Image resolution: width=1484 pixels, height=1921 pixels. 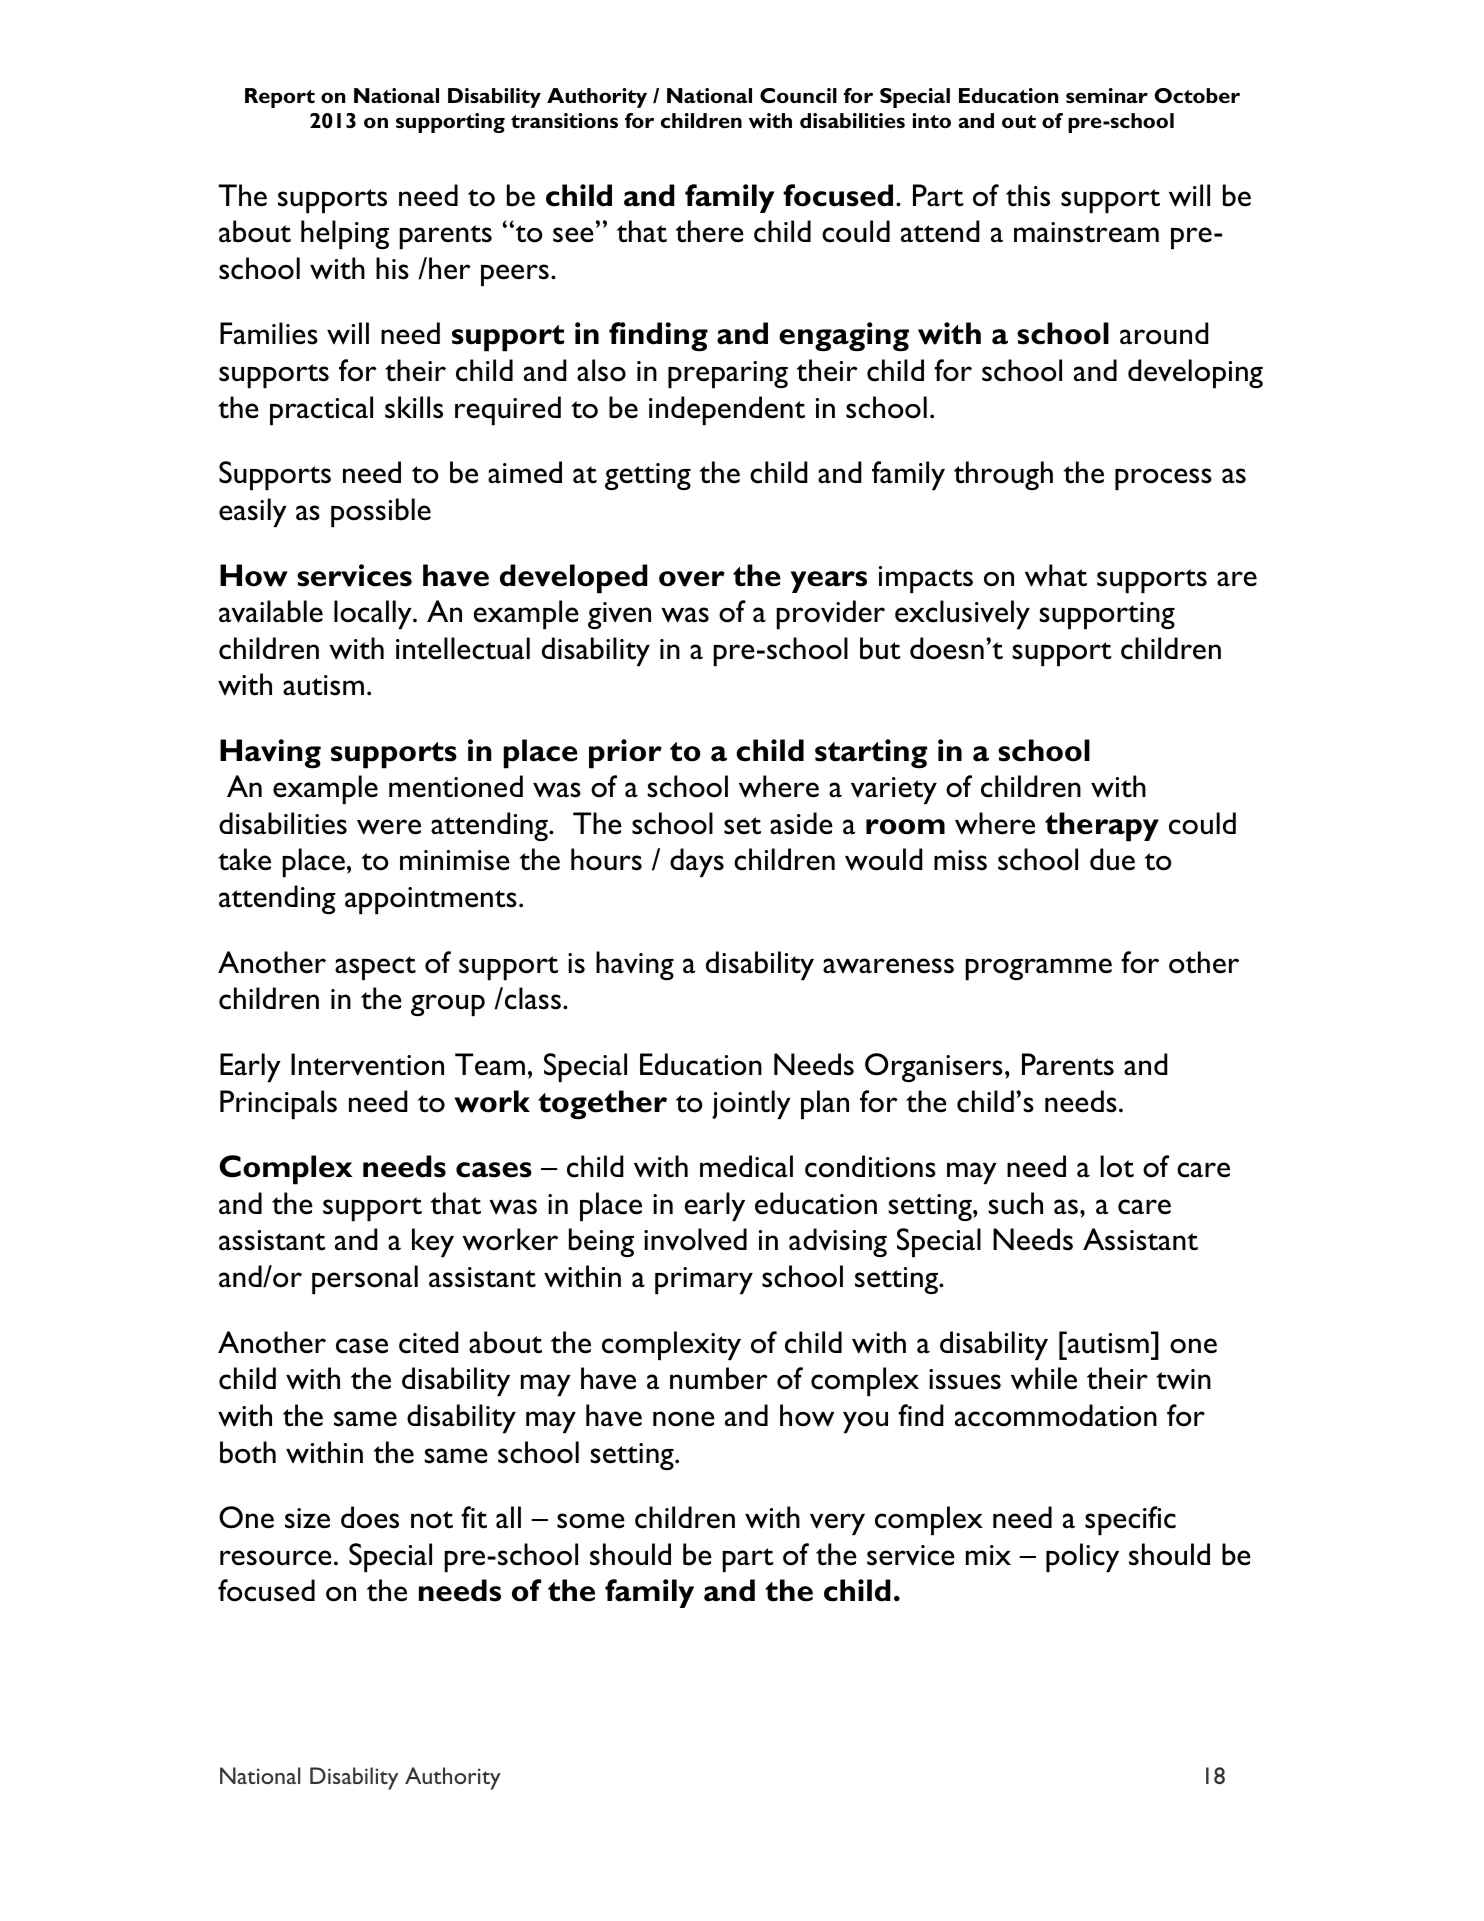 I want to click on getting, so click(x=648, y=476).
